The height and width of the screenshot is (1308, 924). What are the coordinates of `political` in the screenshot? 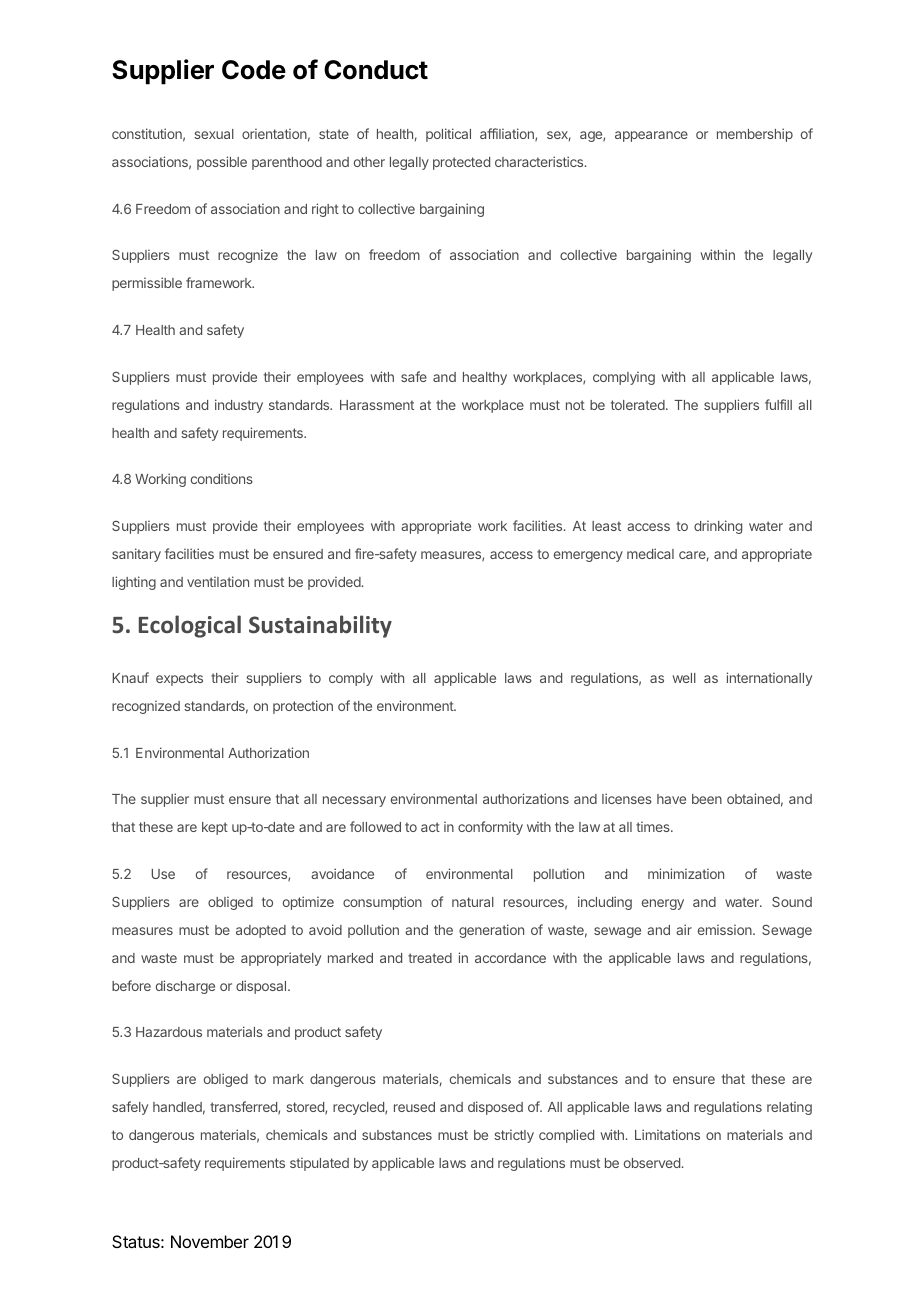 It's located at (448, 135).
